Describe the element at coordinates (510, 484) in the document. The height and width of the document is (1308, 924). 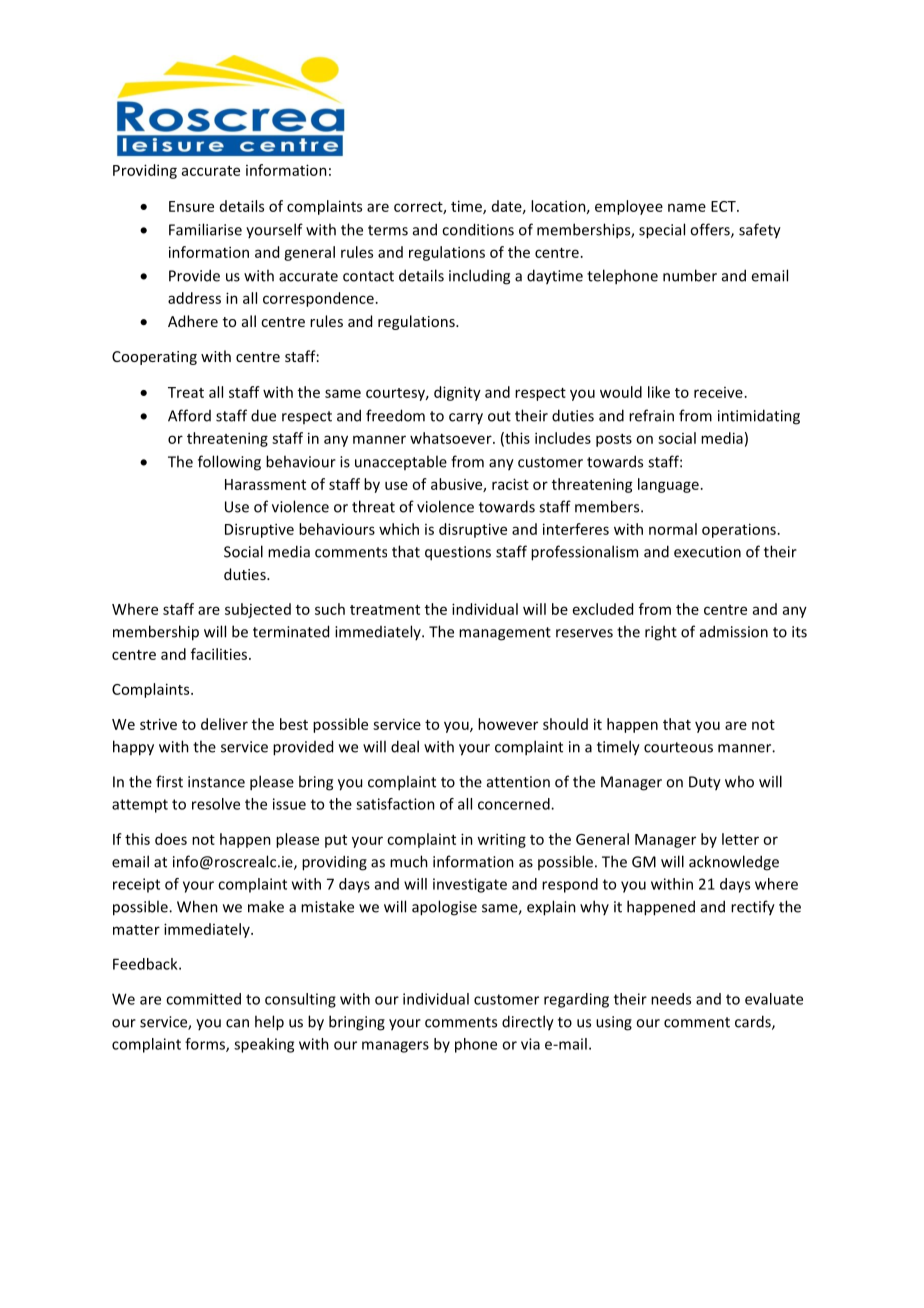
I see `racist` at that location.
